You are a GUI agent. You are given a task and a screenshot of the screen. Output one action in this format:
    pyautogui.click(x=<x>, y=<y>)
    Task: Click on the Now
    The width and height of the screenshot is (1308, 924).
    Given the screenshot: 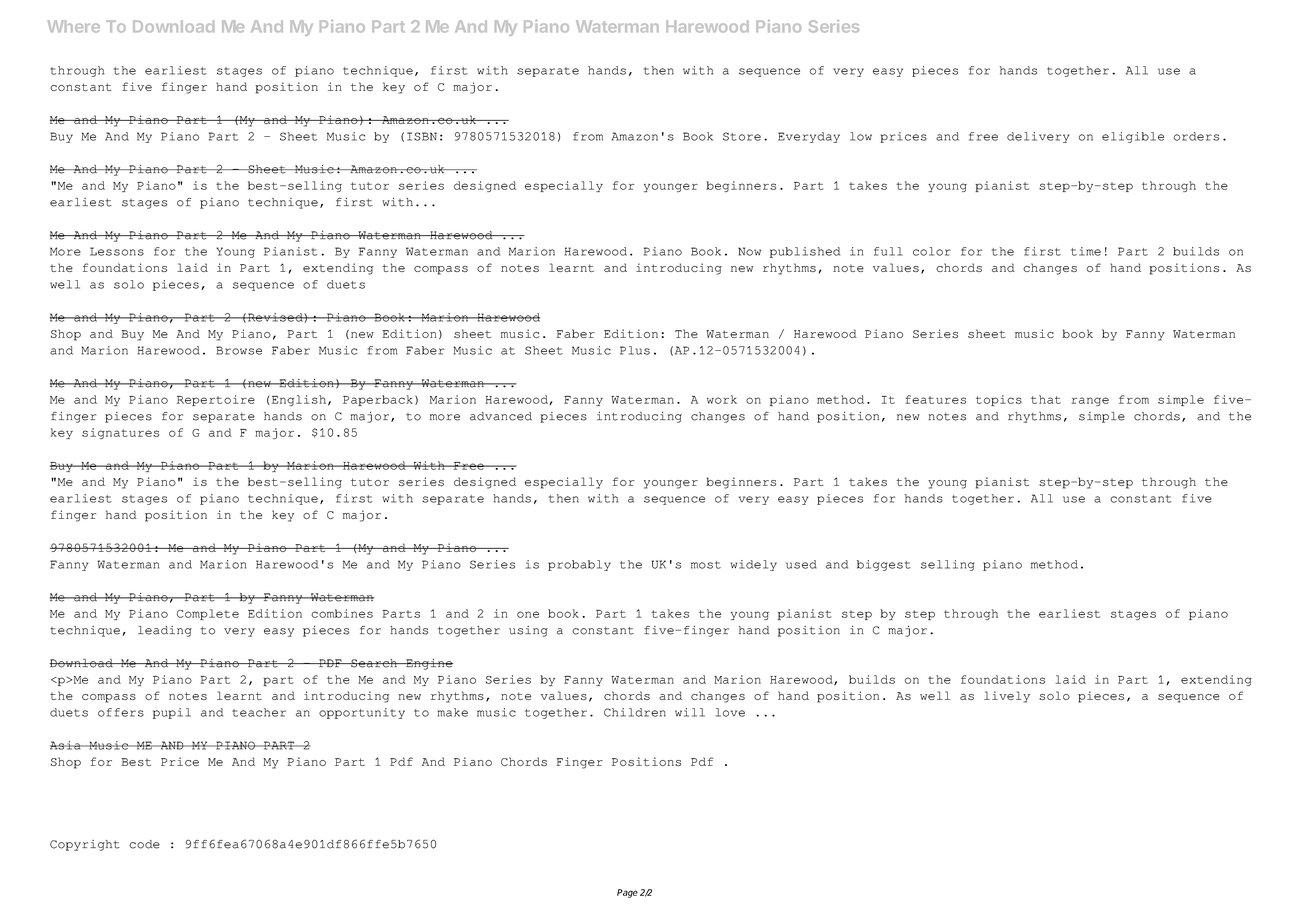 What is the action you would take?
    pyautogui.click(x=749, y=251)
